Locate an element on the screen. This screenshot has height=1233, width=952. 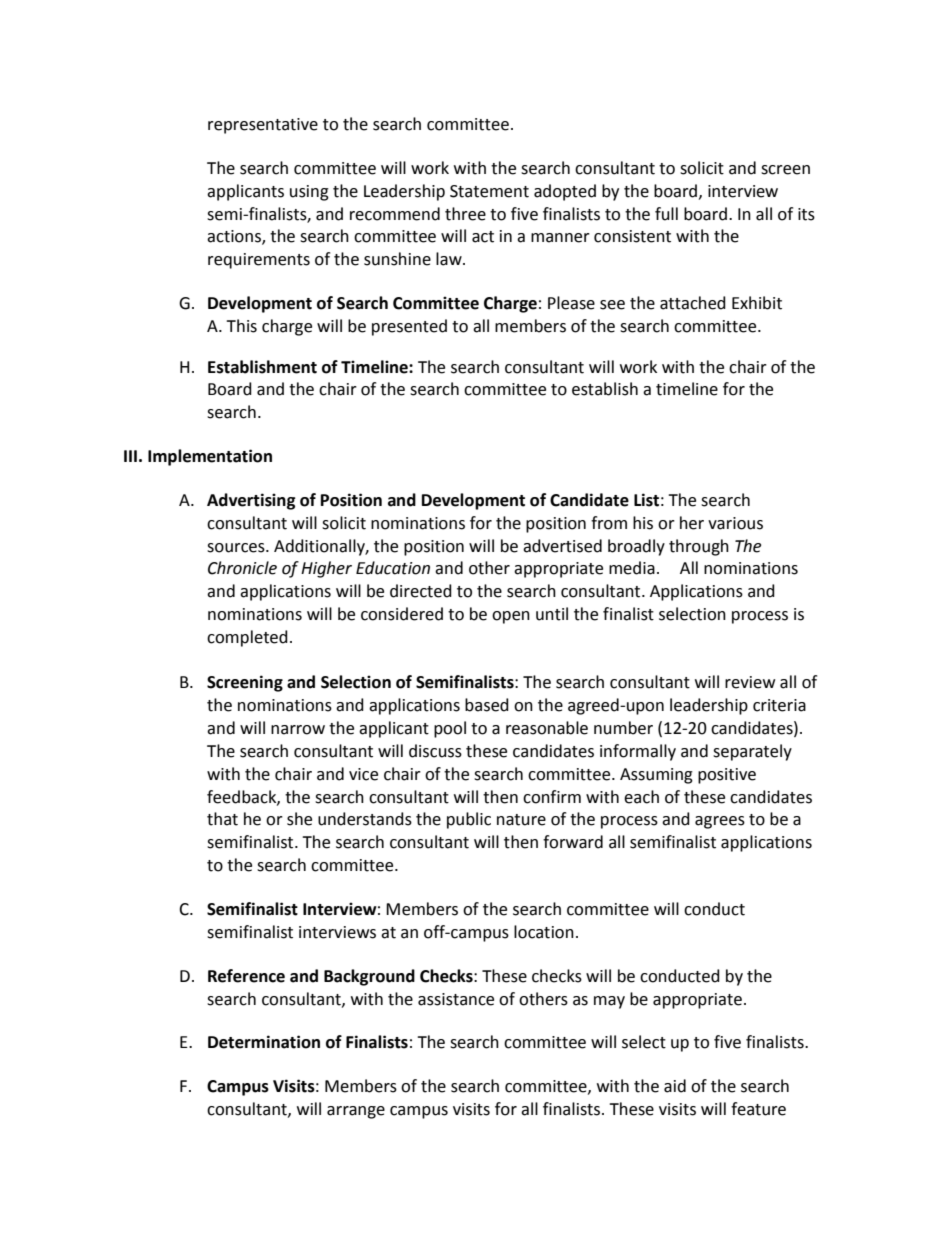
Implementation is located at coordinates (210, 457).
